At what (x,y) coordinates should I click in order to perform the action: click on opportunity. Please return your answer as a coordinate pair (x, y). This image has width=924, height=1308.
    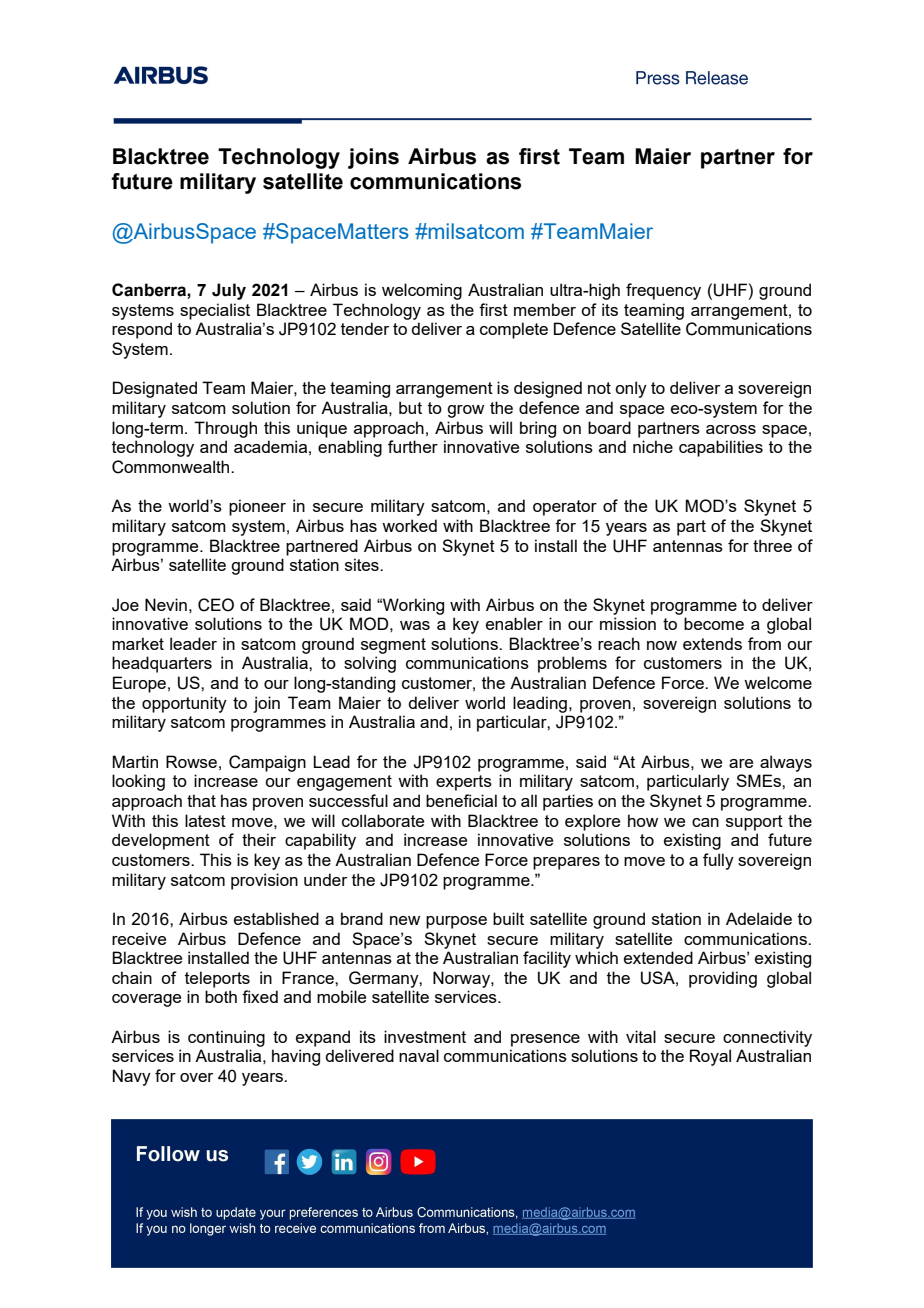
    Looking at the image, I should click on (184, 704).
